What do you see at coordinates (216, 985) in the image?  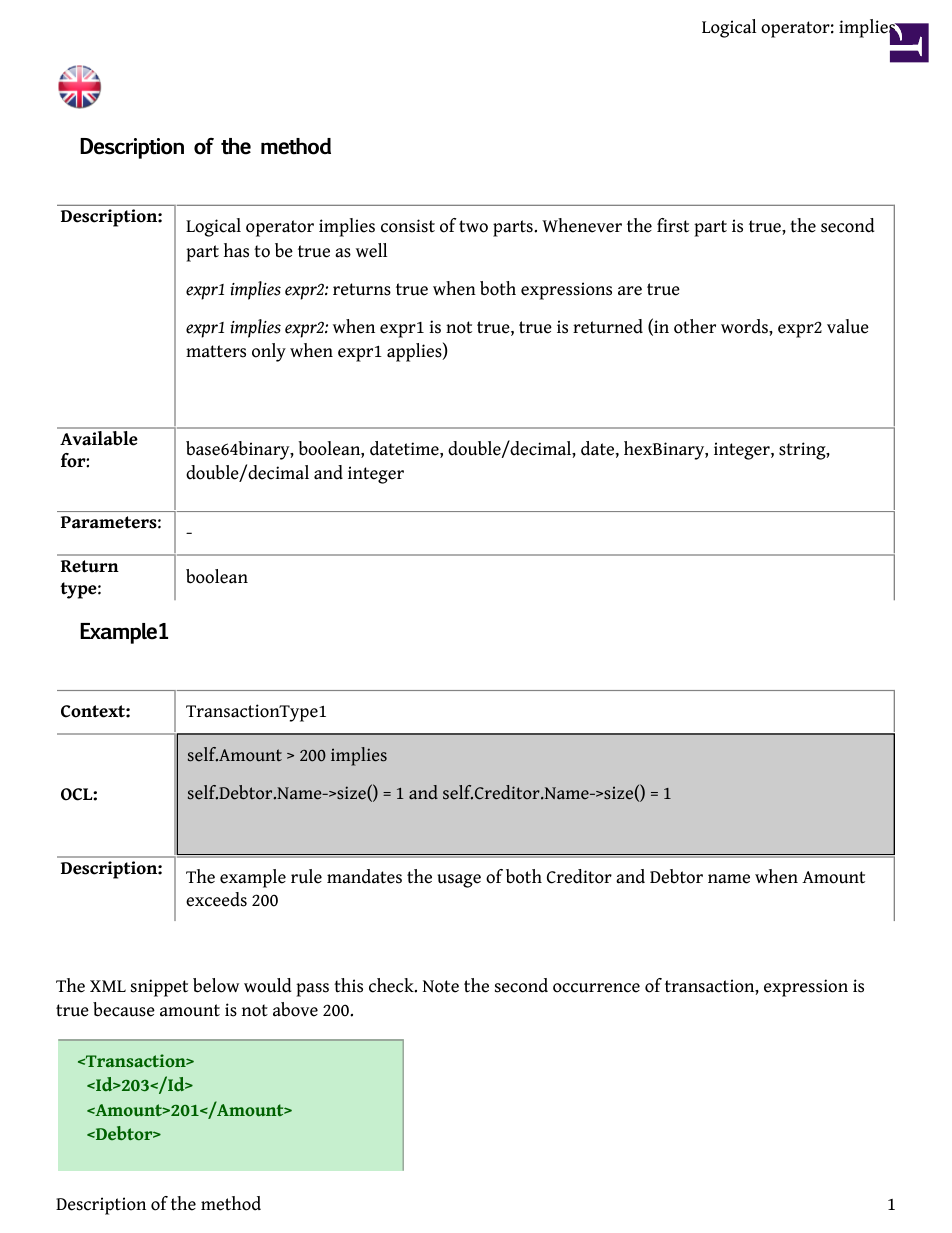 I see `below` at bounding box center [216, 985].
